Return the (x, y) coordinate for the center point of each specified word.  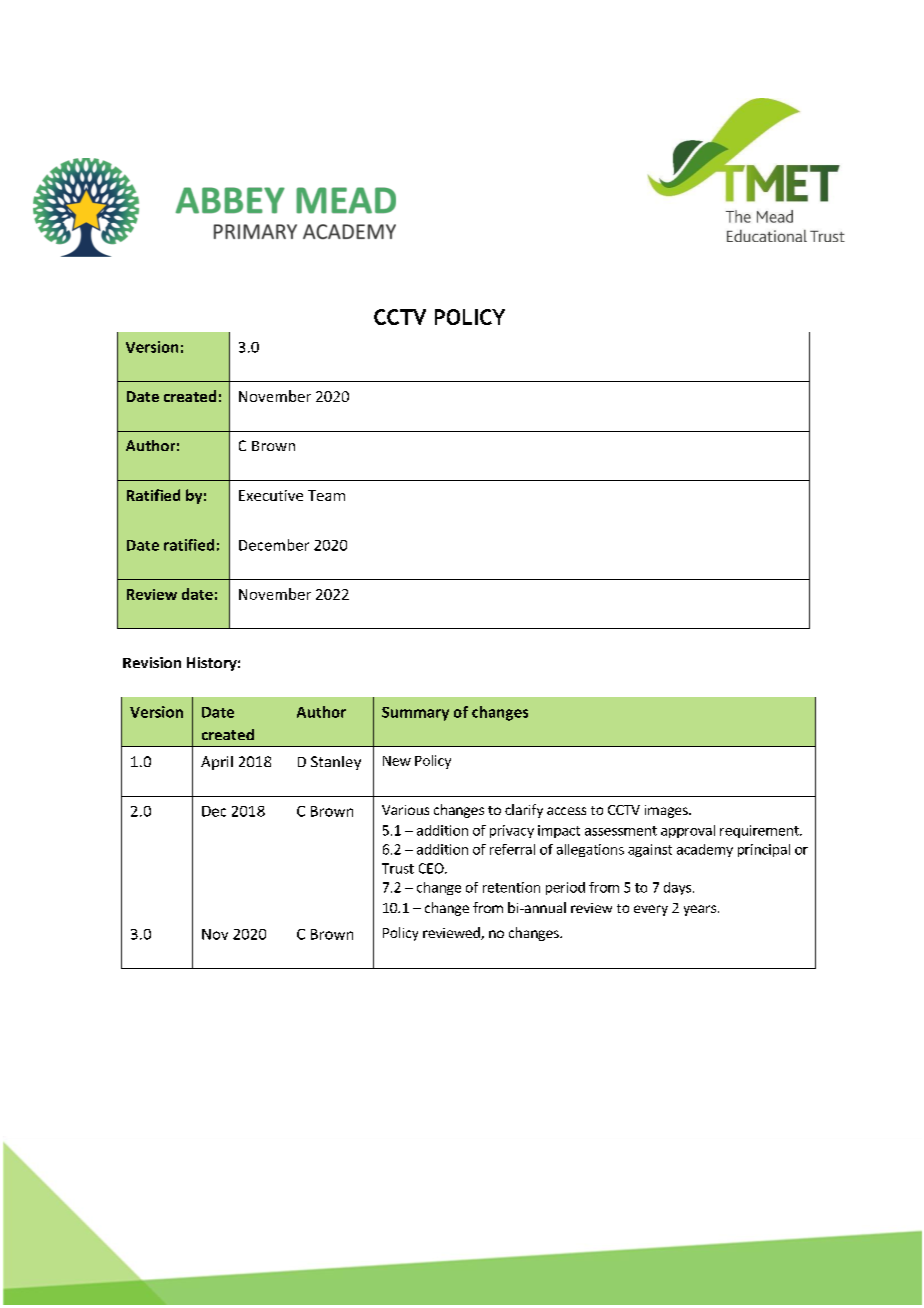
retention (511, 887)
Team (326, 495)
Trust (398, 868)
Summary (415, 714)
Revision (152, 662)
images (667, 811)
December (274, 545)
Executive (271, 495)
